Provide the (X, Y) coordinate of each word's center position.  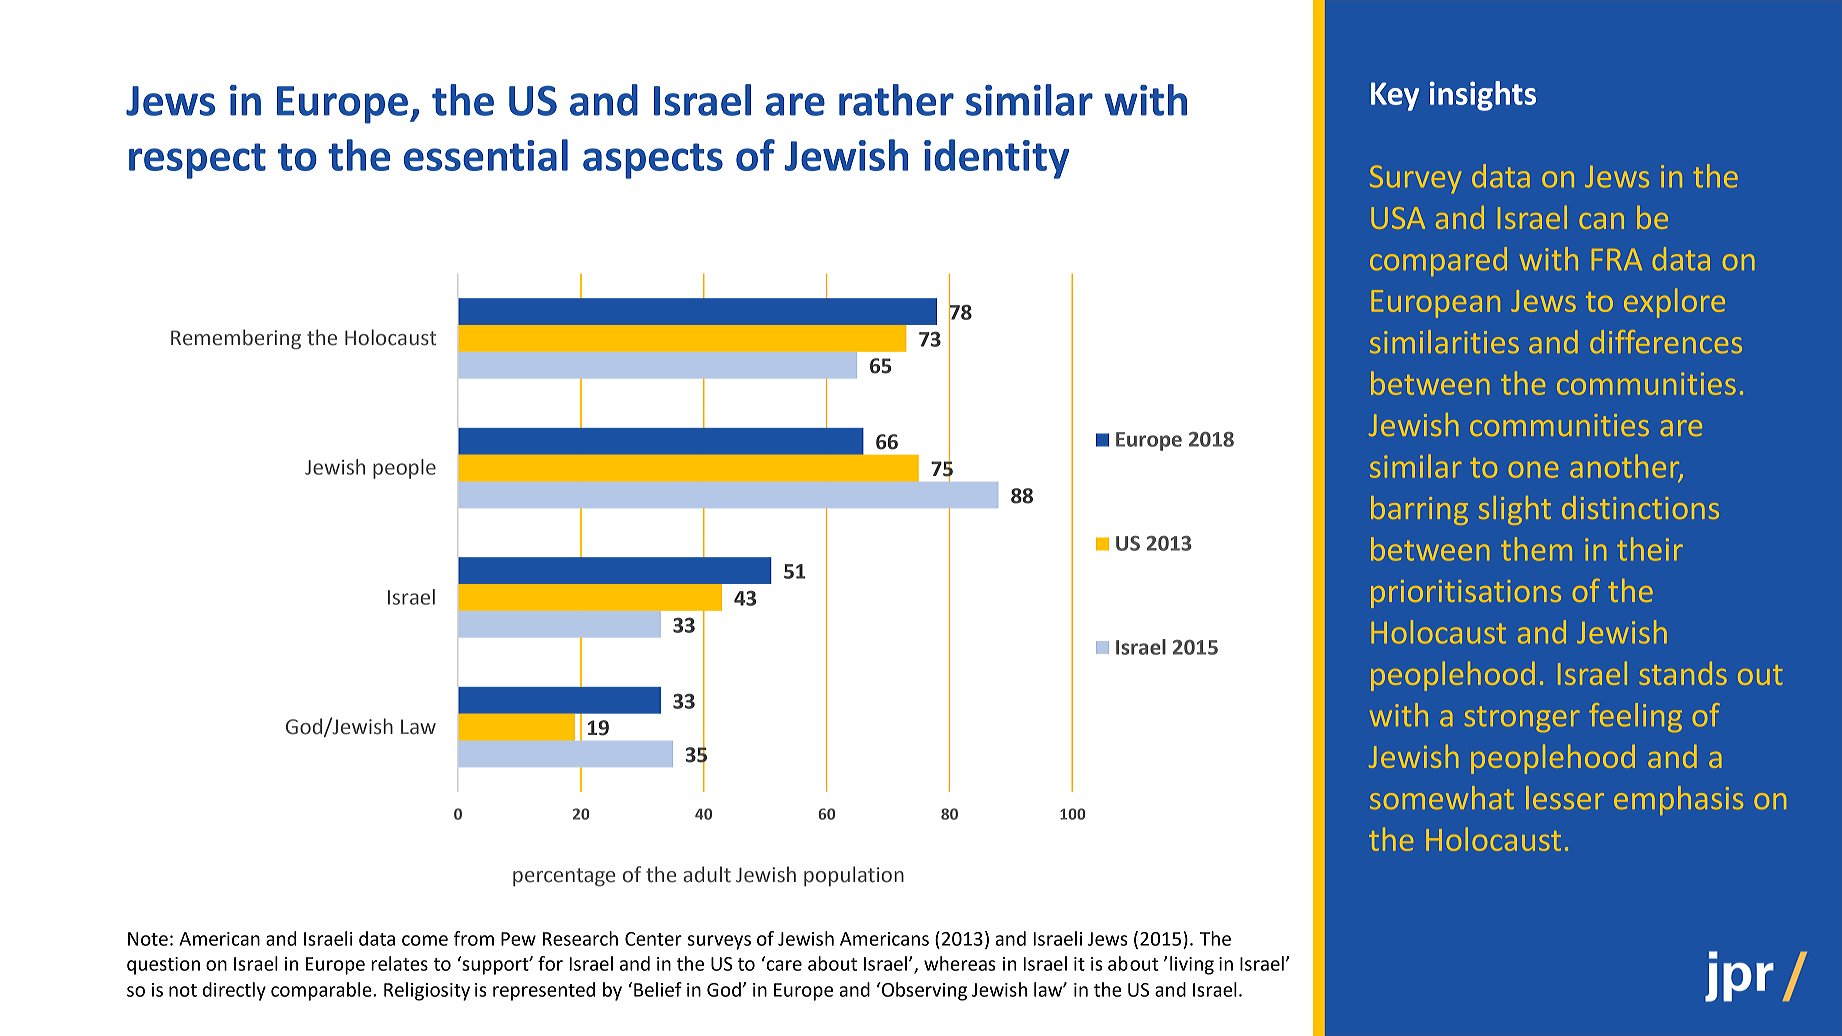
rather (896, 100)
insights (1482, 96)
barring (1419, 510)
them (1536, 549)
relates (399, 963)
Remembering (236, 339)
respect (197, 161)
